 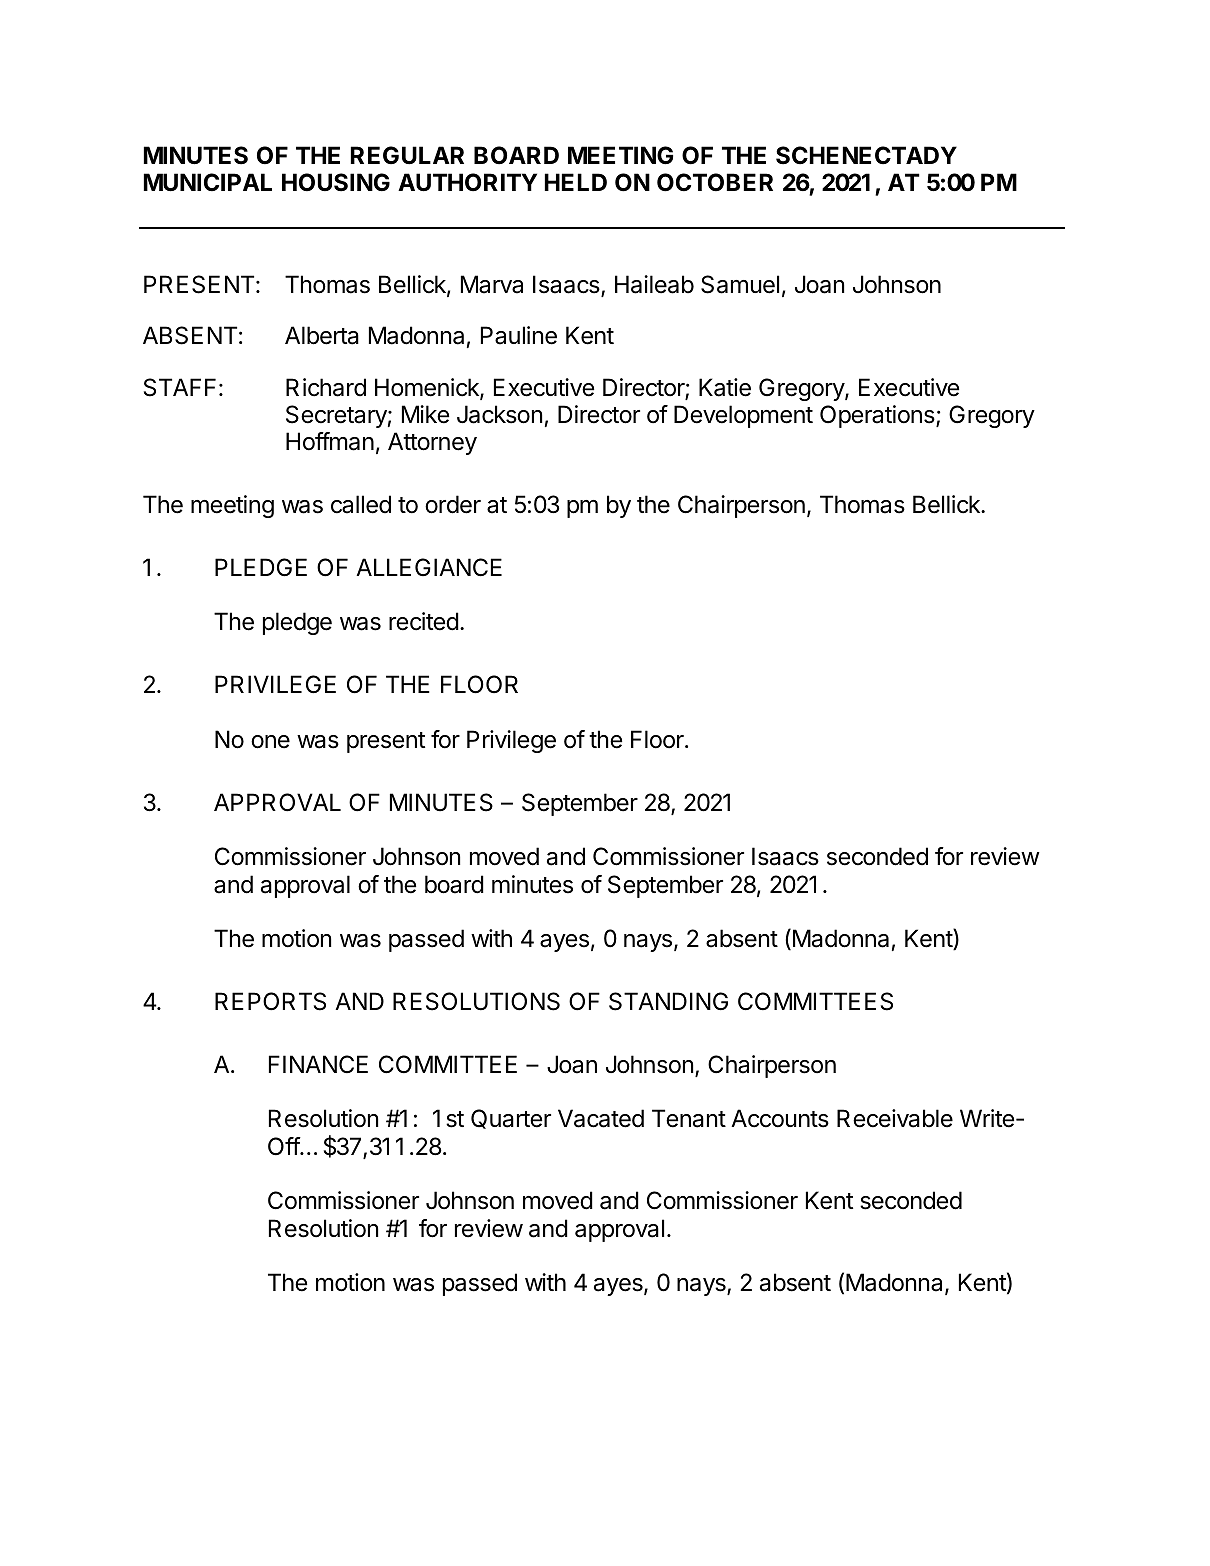 I want to click on Development, so click(x=743, y=416).
